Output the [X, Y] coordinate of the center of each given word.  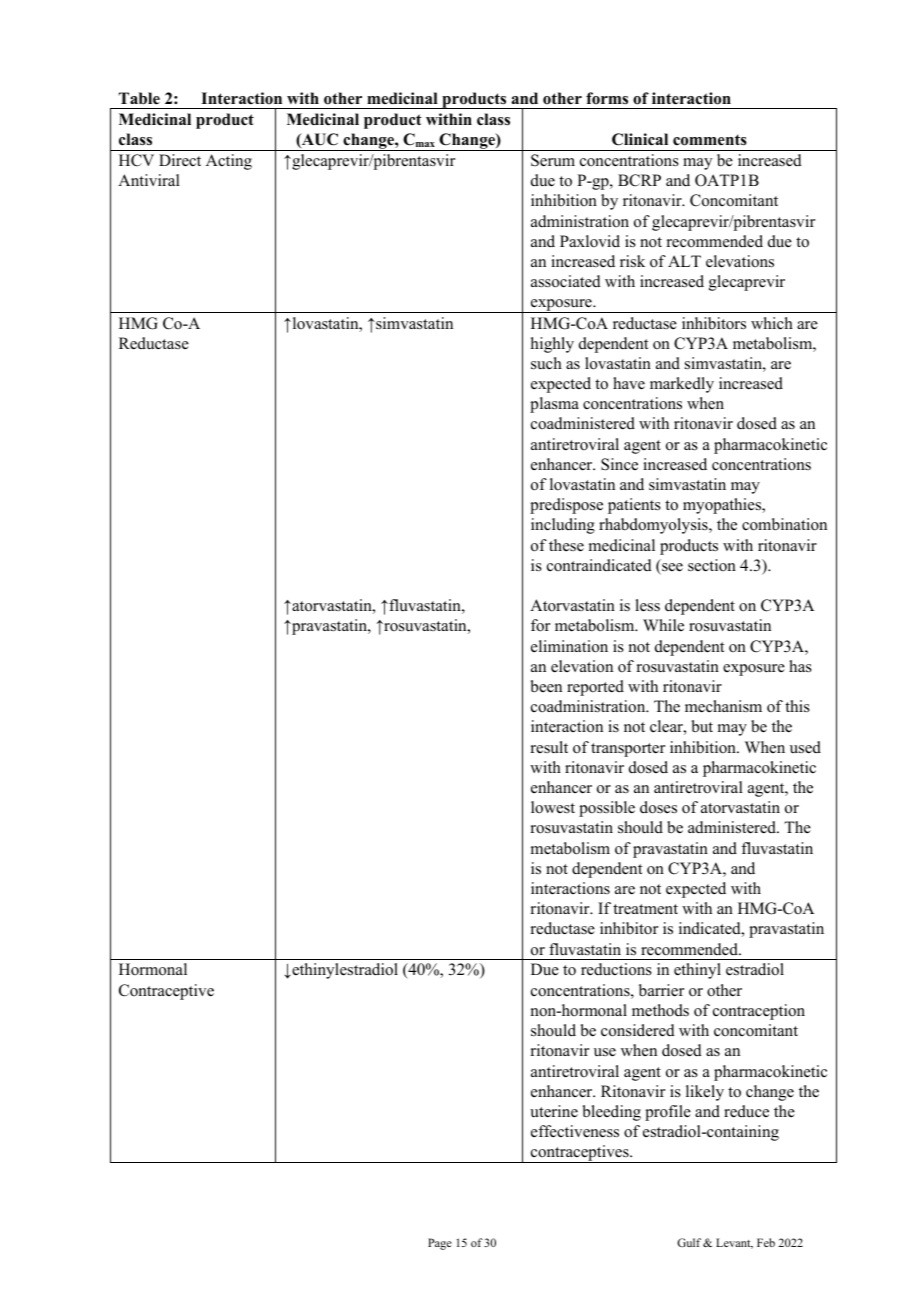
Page [440, 1244]
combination [784, 524]
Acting [229, 162]
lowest [553, 807]
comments [710, 140]
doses [658, 807]
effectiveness [575, 1131]
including [563, 526]
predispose [566, 506]
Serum [553, 160]
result [549, 747]
